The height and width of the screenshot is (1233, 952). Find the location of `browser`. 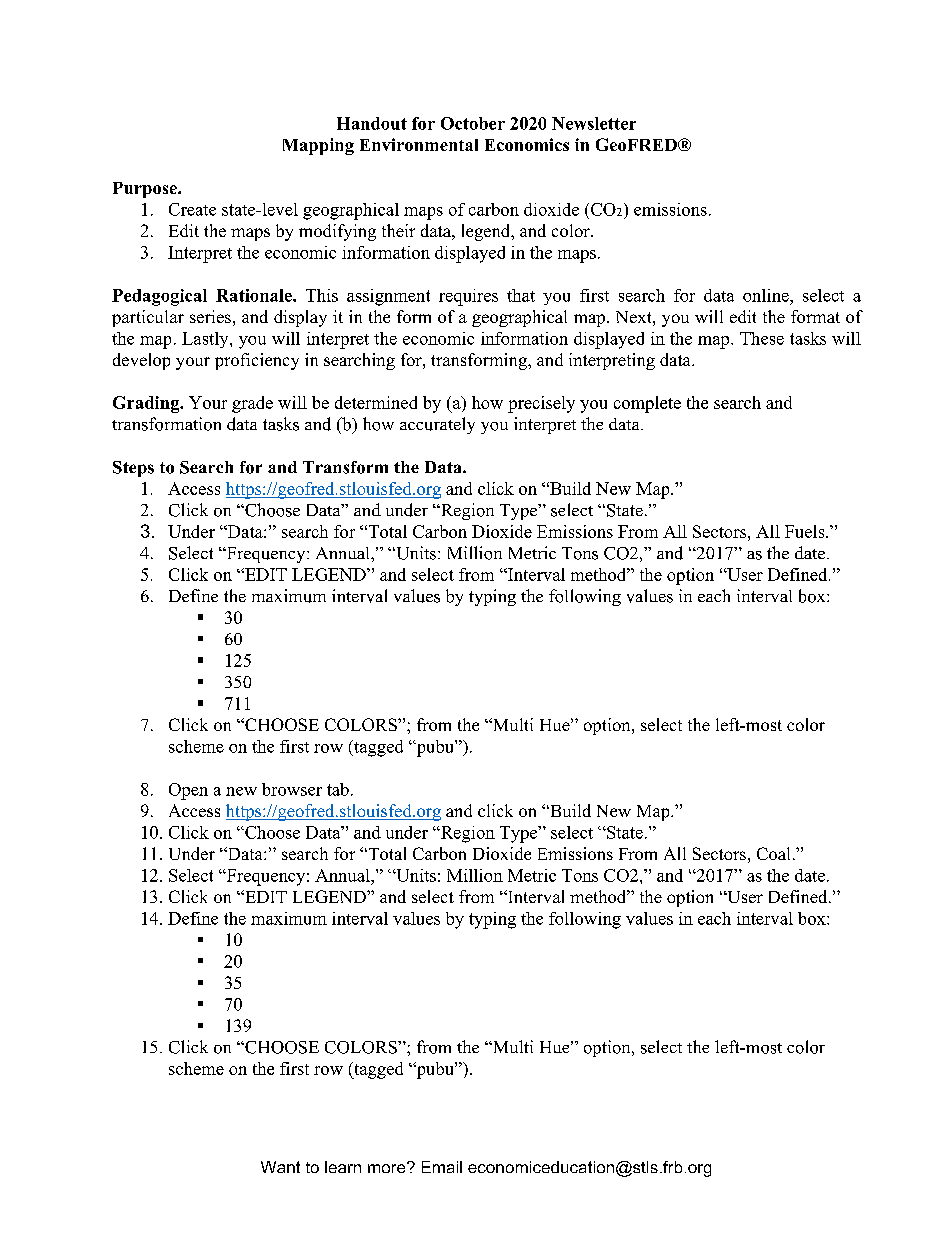

browser is located at coordinates (292, 789).
